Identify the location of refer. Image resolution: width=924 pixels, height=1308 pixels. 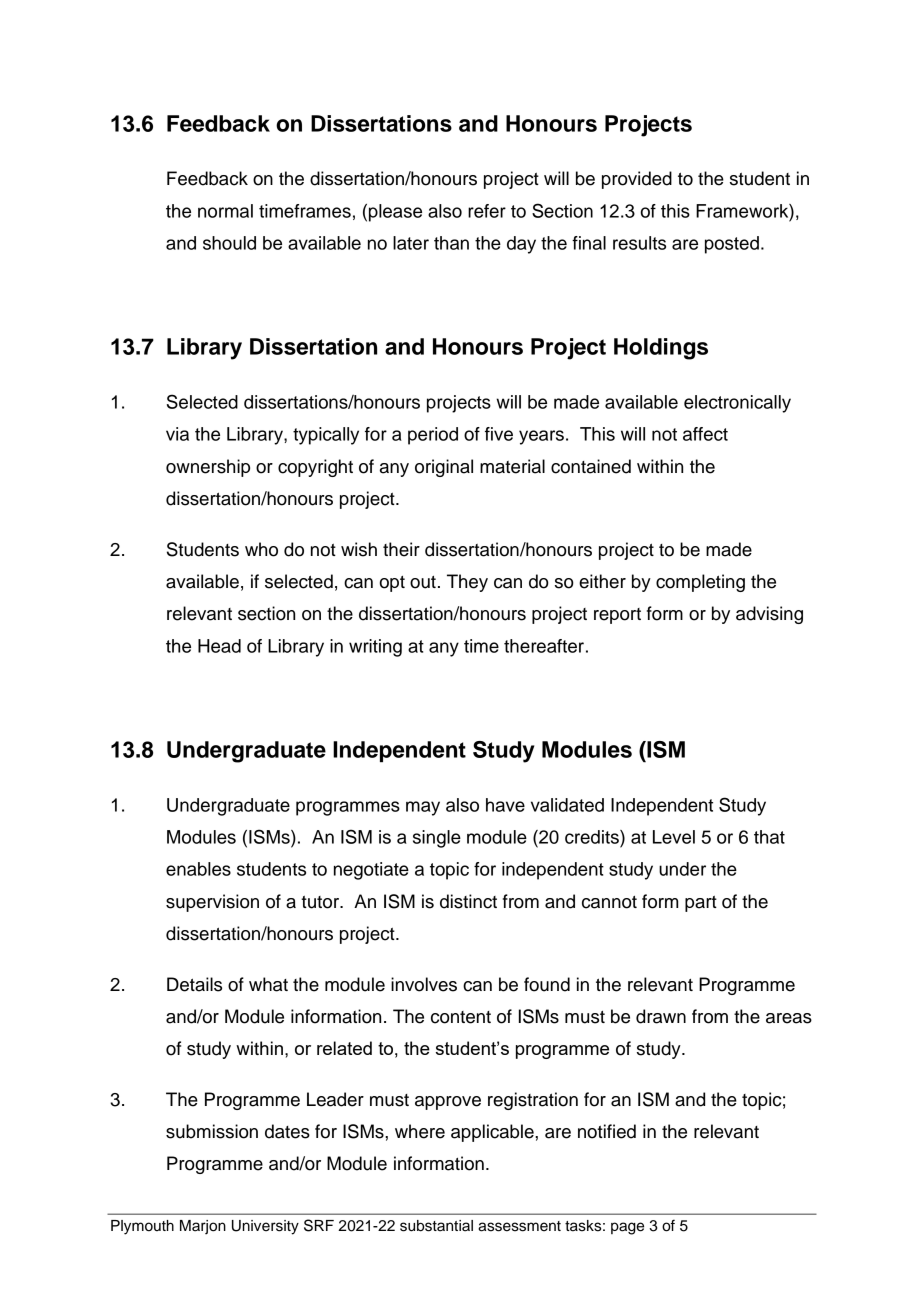
(487, 211).
